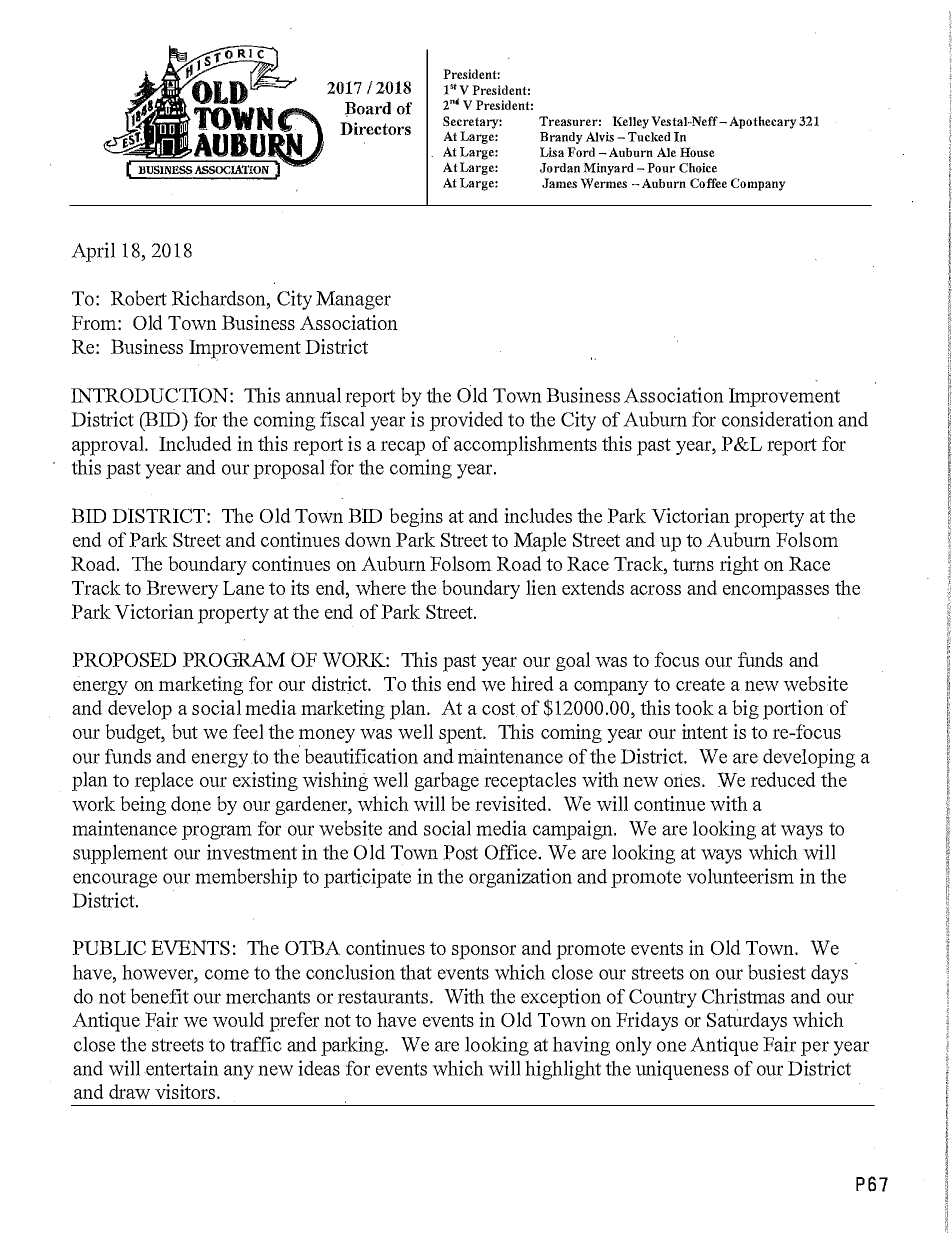 The image size is (952, 1233). Describe the element at coordinates (353, 300) in the screenshot. I see `Manager` at that location.
